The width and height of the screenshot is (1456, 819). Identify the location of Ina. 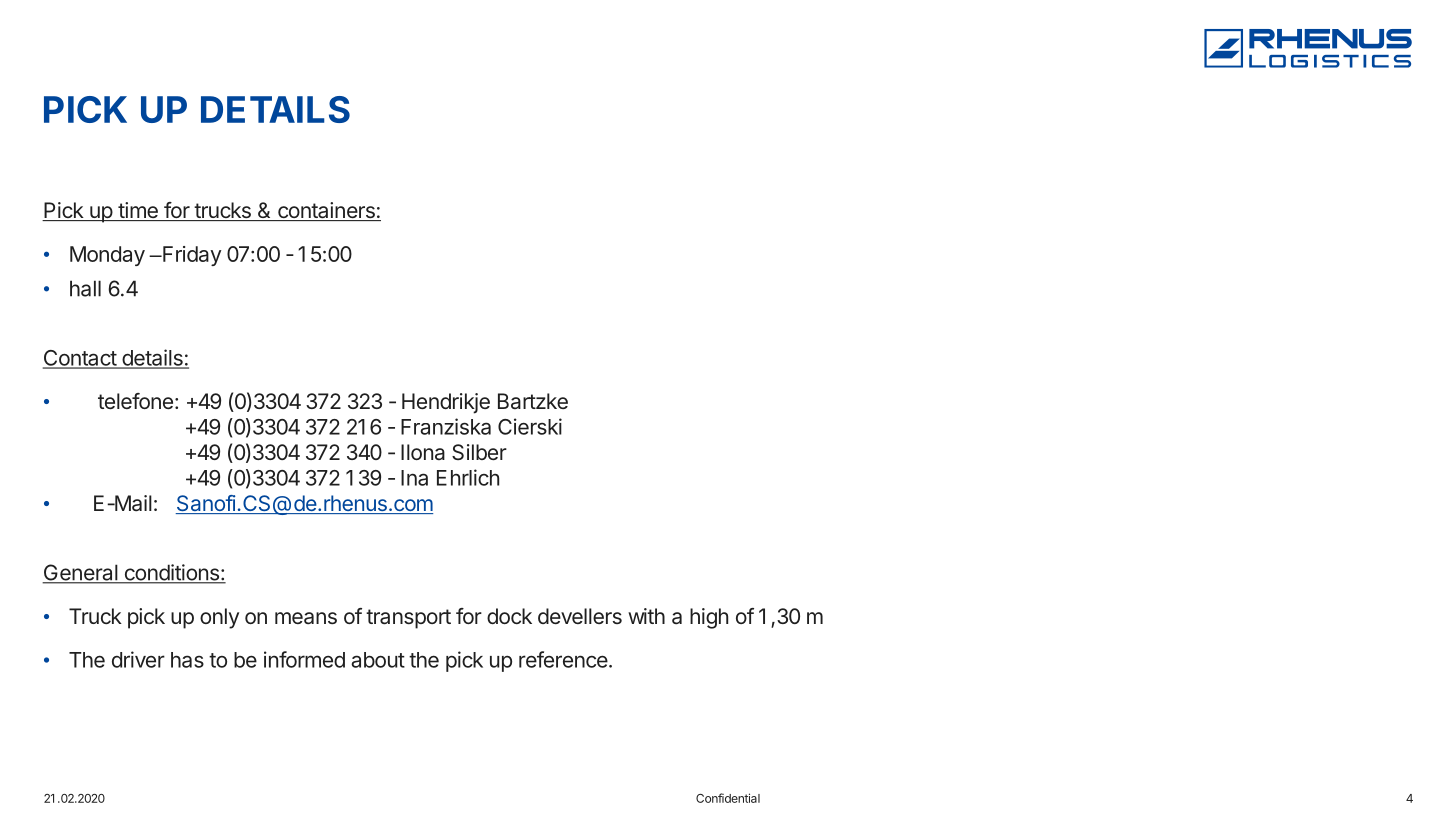
(414, 478).
